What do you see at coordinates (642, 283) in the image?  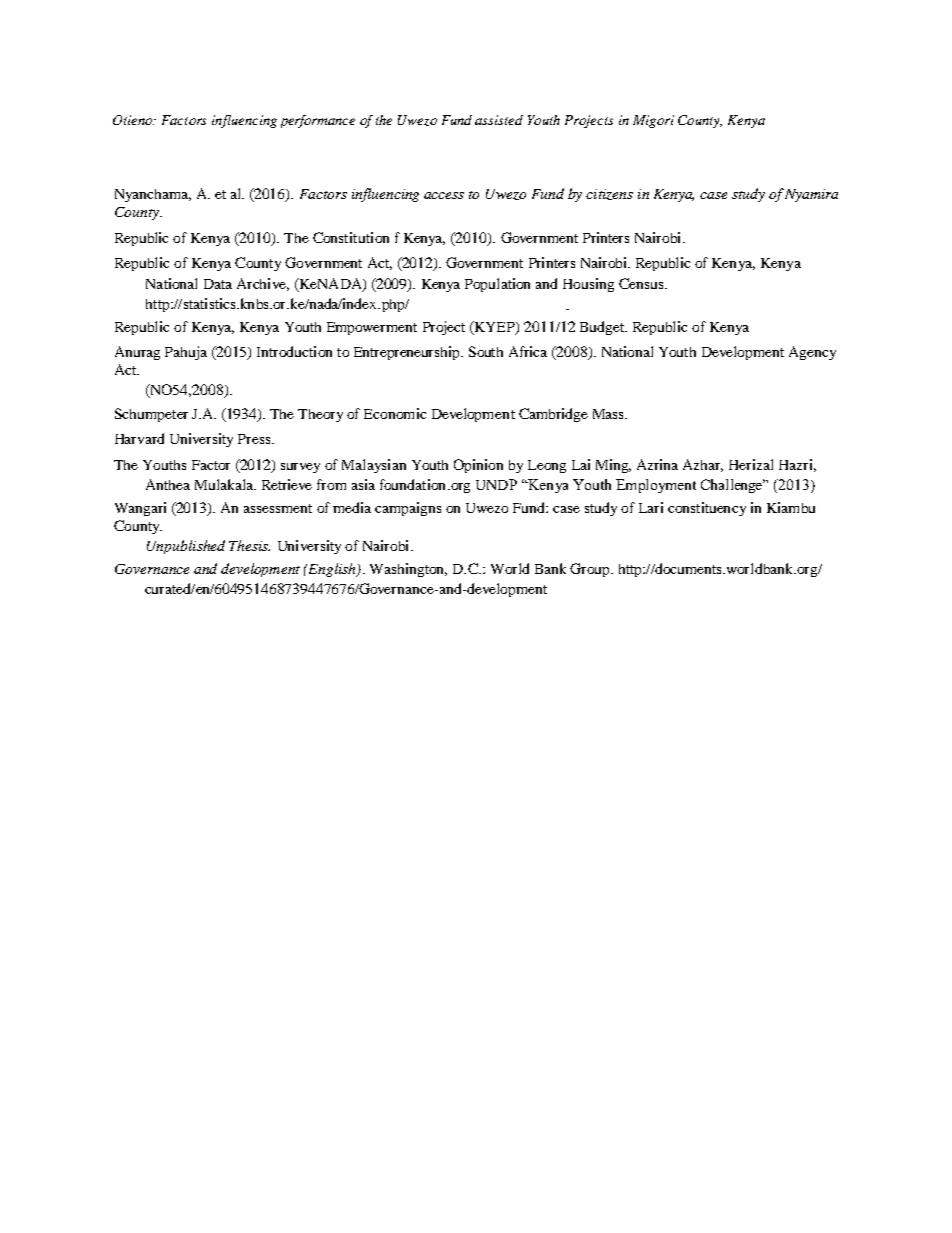 I see `Census` at bounding box center [642, 283].
